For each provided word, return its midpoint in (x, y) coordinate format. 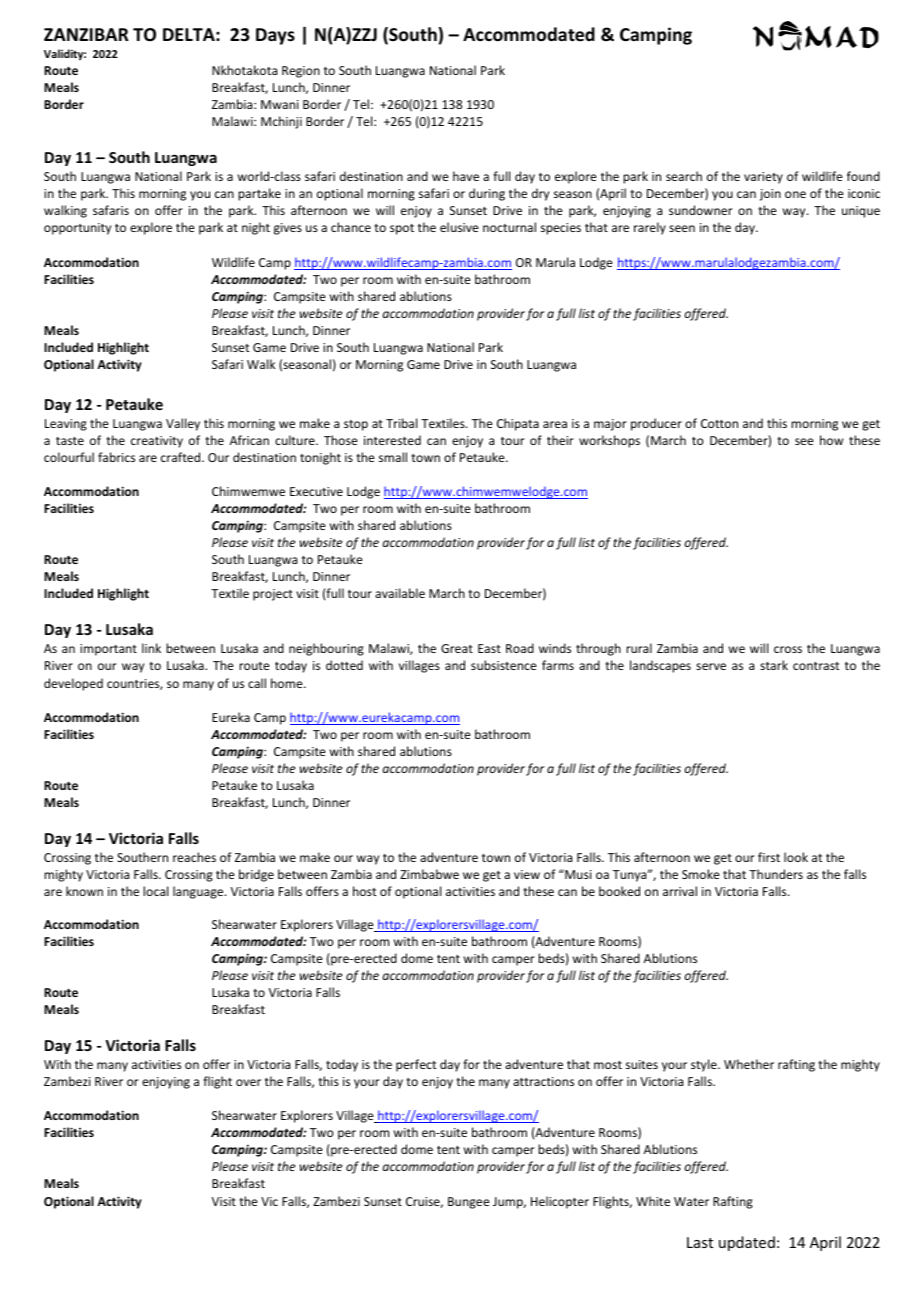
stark (774, 665)
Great (457, 648)
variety (763, 178)
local (155, 891)
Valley (183, 424)
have (466, 176)
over (248, 1082)
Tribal (401, 423)
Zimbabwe (429, 874)
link (151, 648)
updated (747, 1243)
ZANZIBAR (86, 34)
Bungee (469, 1203)
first (769, 857)
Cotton (719, 423)
